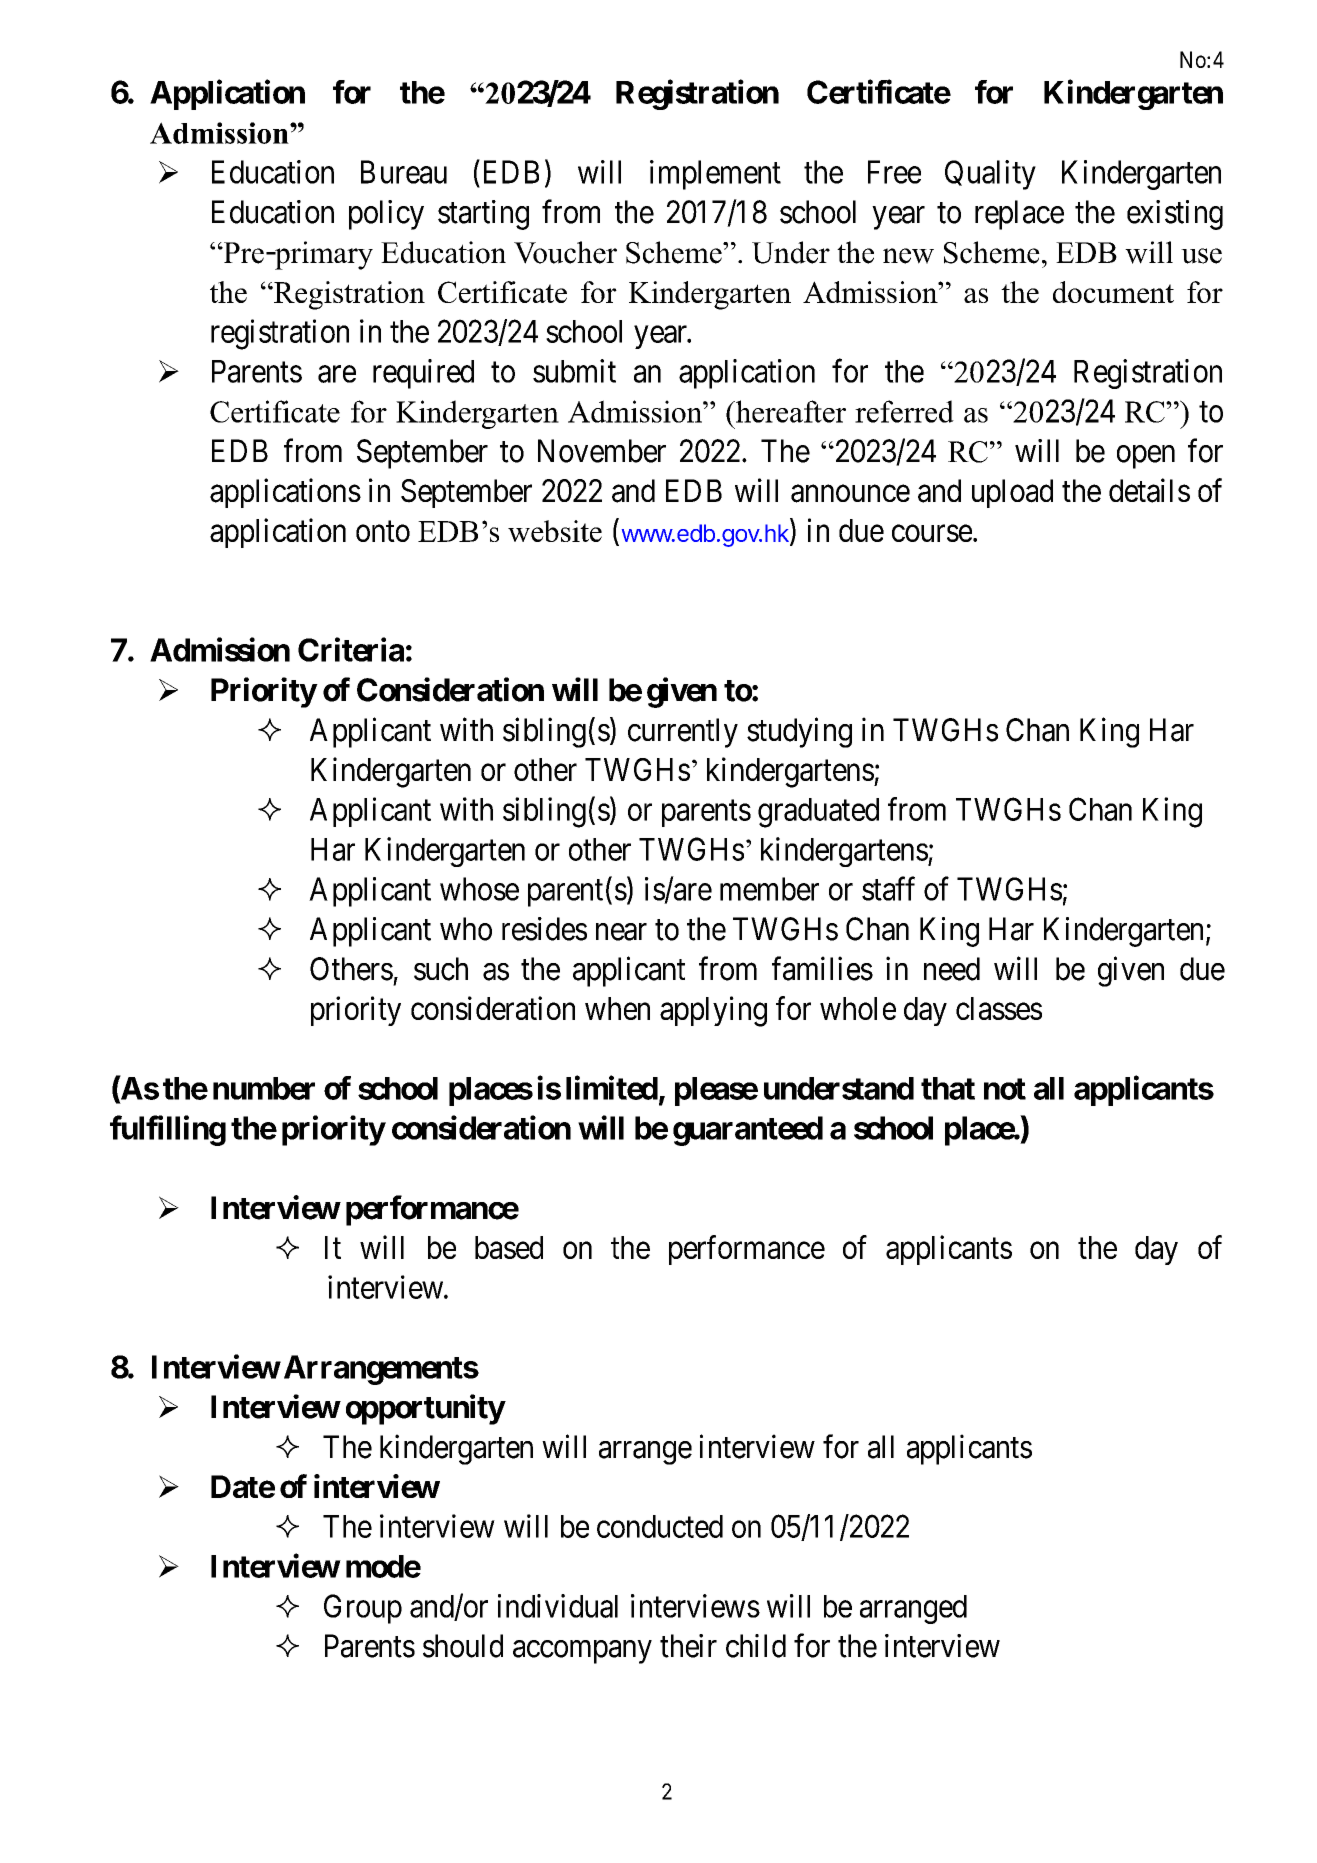  I want to click on policy, so click(386, 215).
